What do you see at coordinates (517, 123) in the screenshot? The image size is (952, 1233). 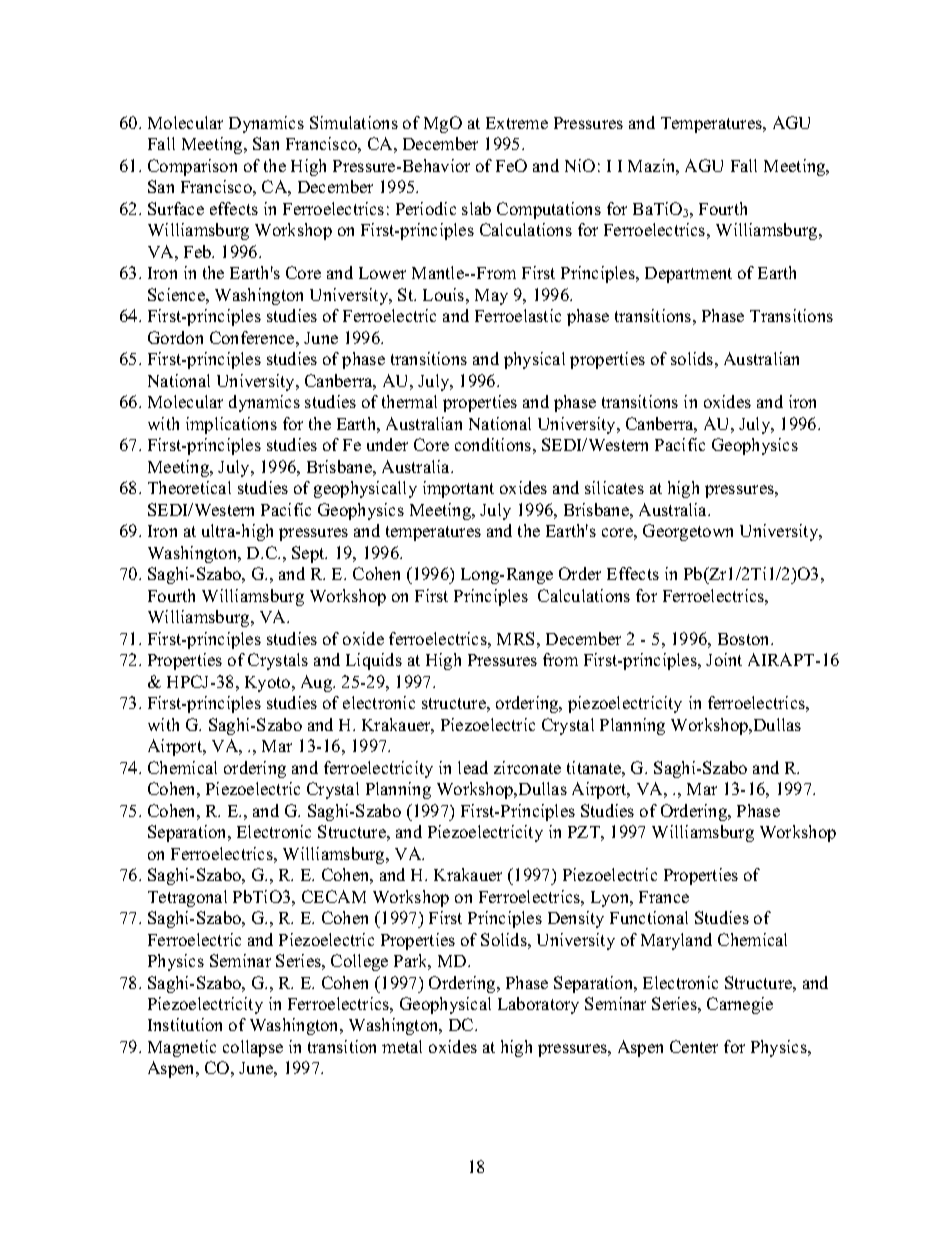 I see `Extreme` at bounding box center [517, 123].
